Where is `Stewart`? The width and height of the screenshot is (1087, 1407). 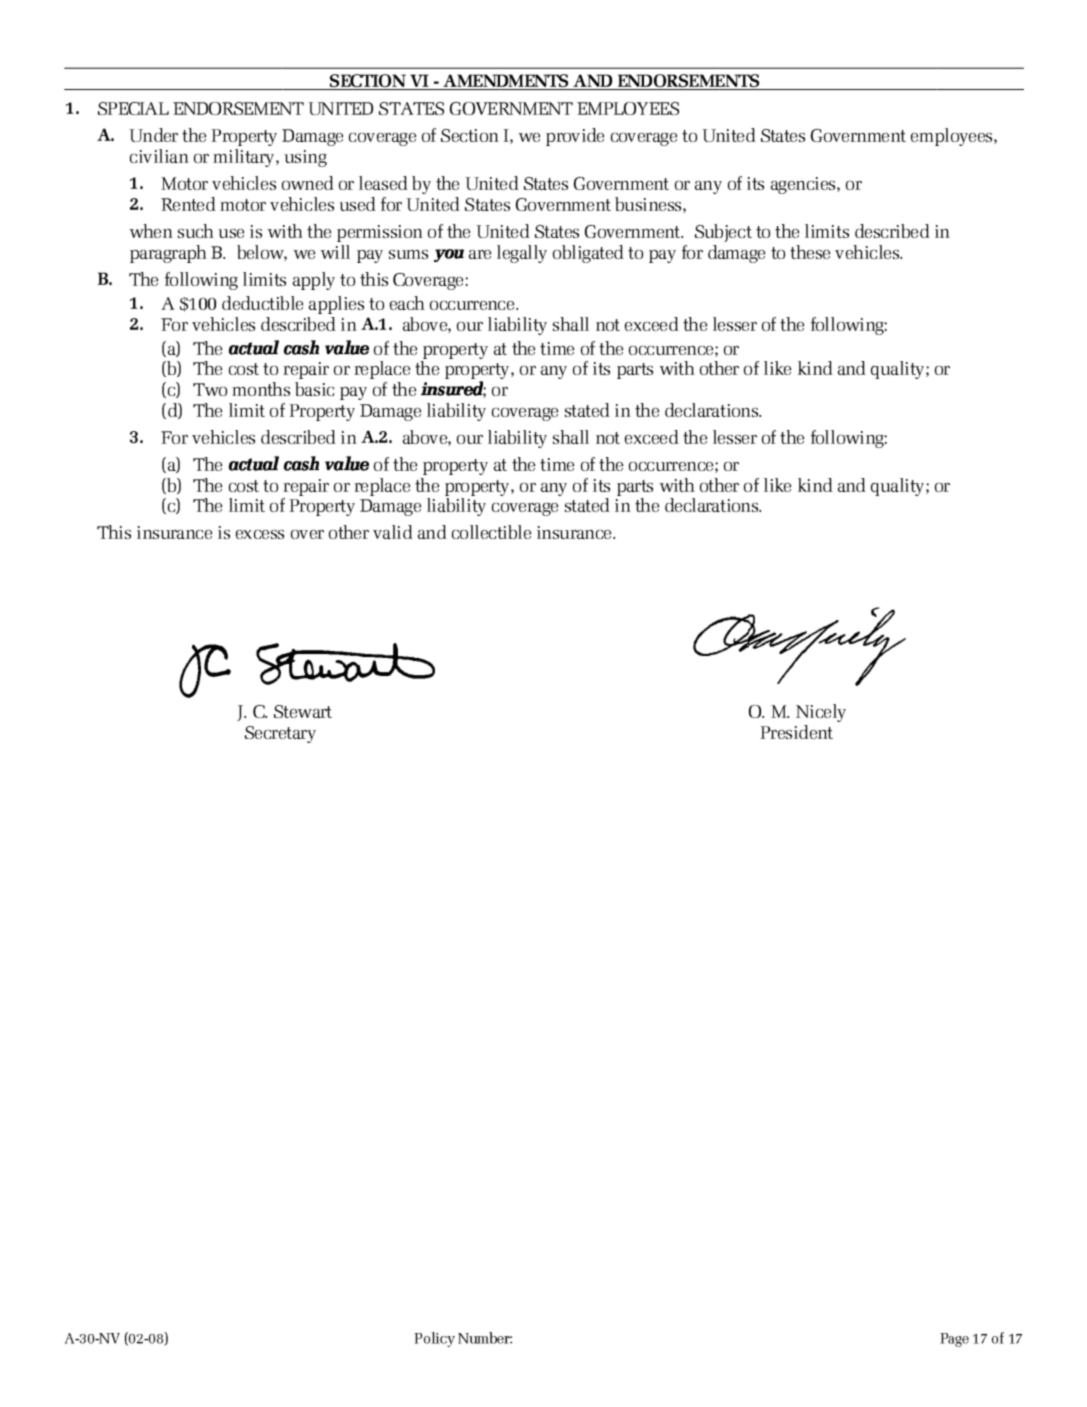
Stewart is located at coordinates (303, 711).
